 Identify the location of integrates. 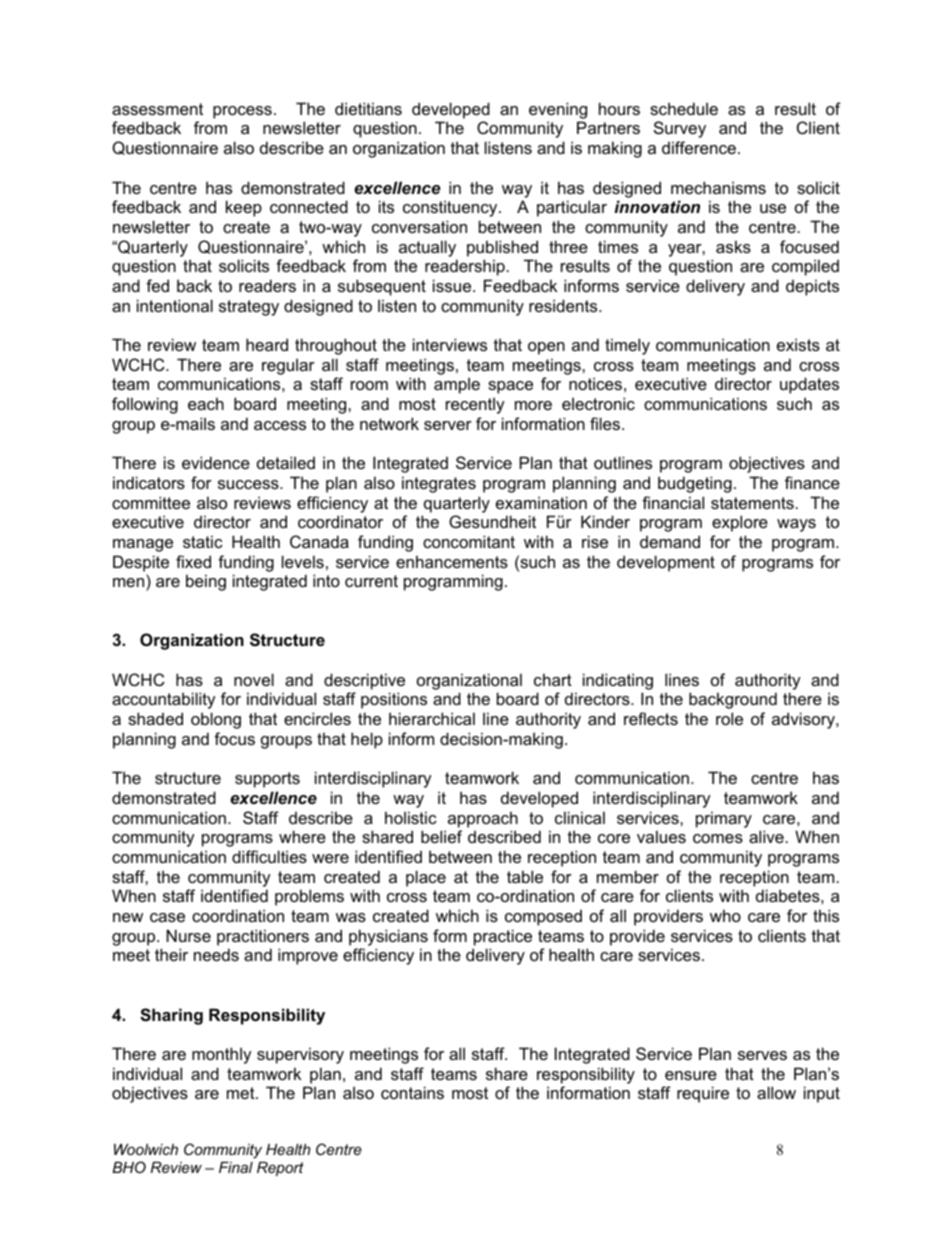
(439, 484).
